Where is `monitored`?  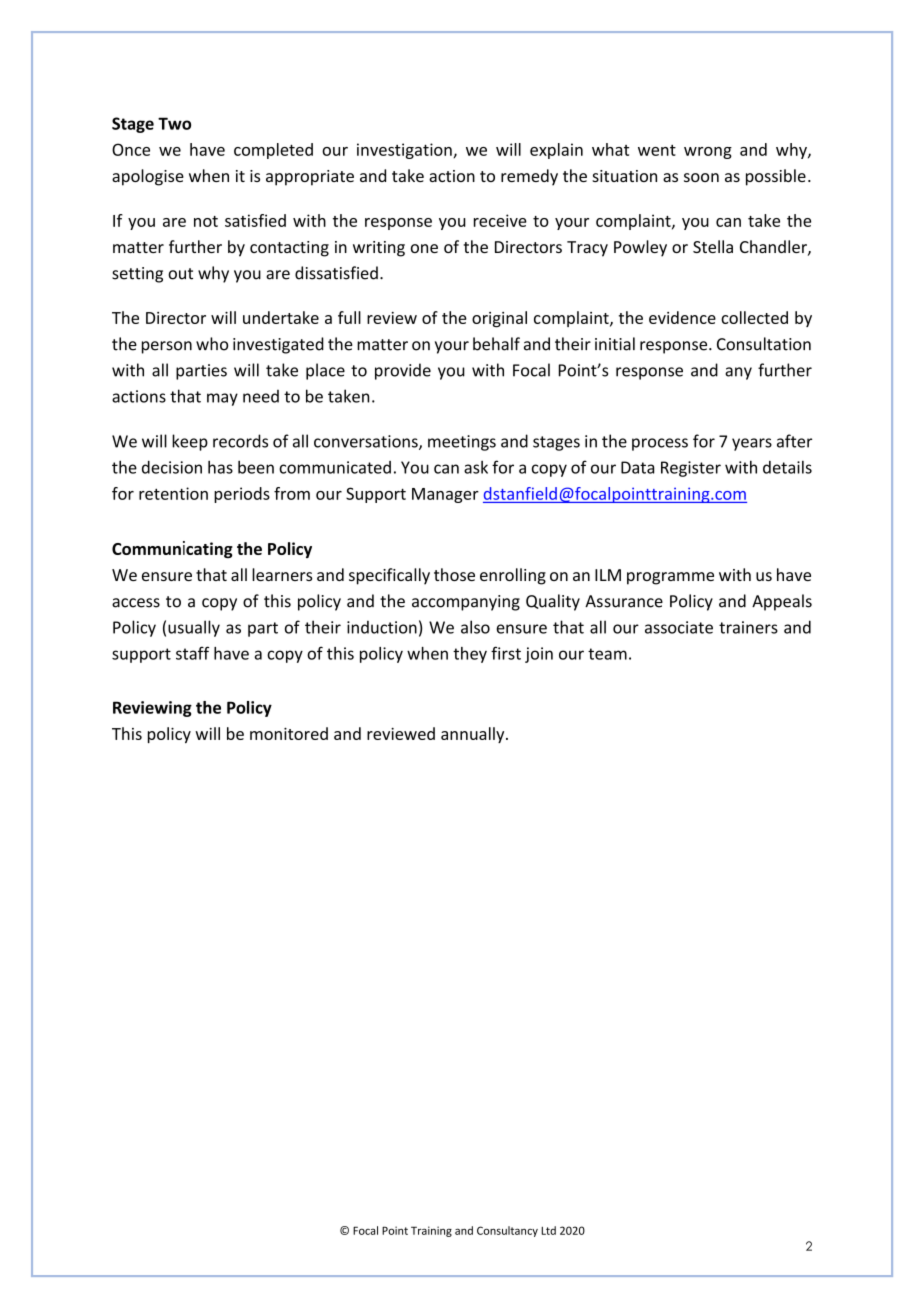 monitored is located at coordinates (289, 733).
